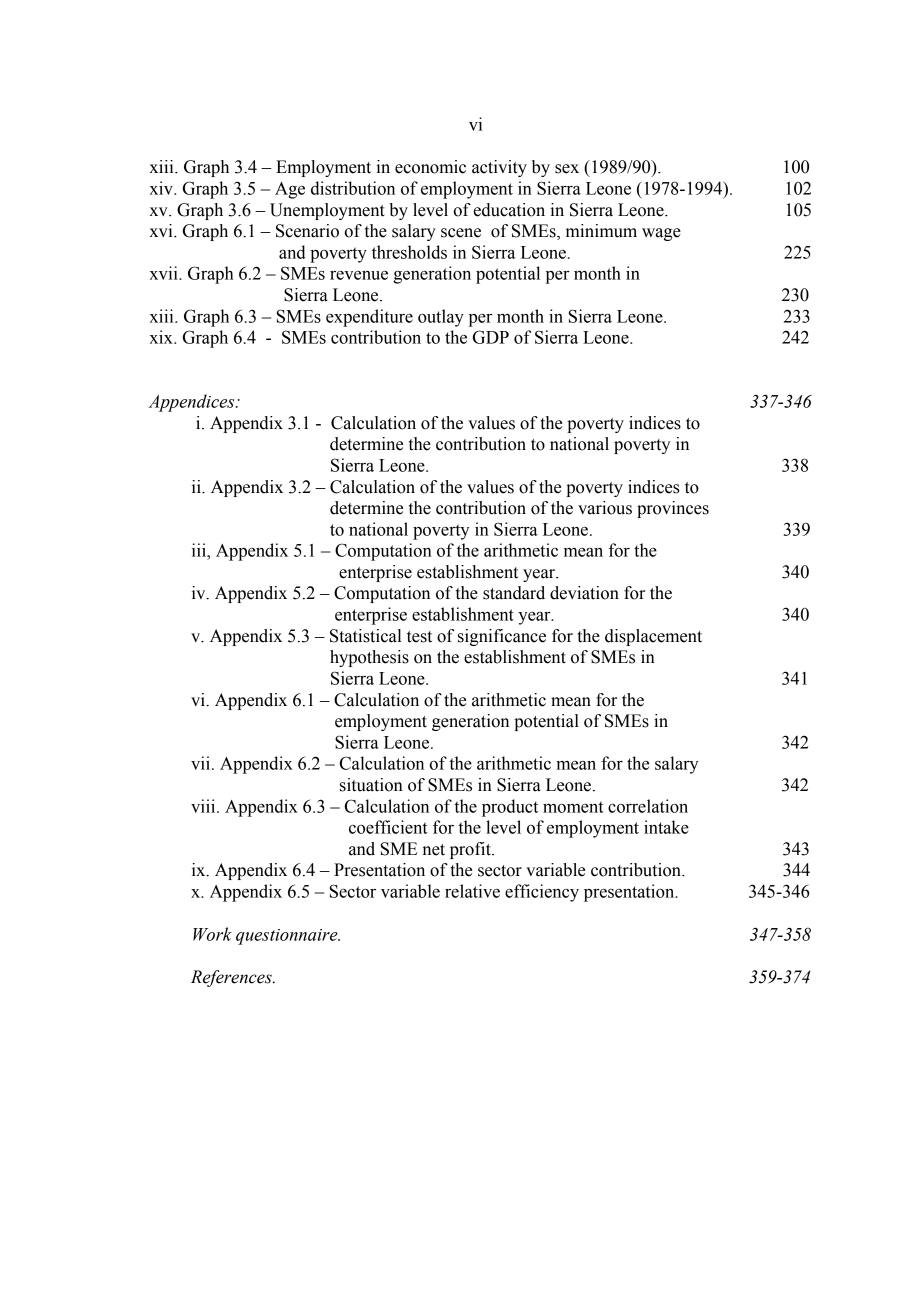 Image resolution: width=924 pixels, height=1307 pixels. Describe the element at coordinates (366, 636) in the page. I see `Statistical` at that location.
